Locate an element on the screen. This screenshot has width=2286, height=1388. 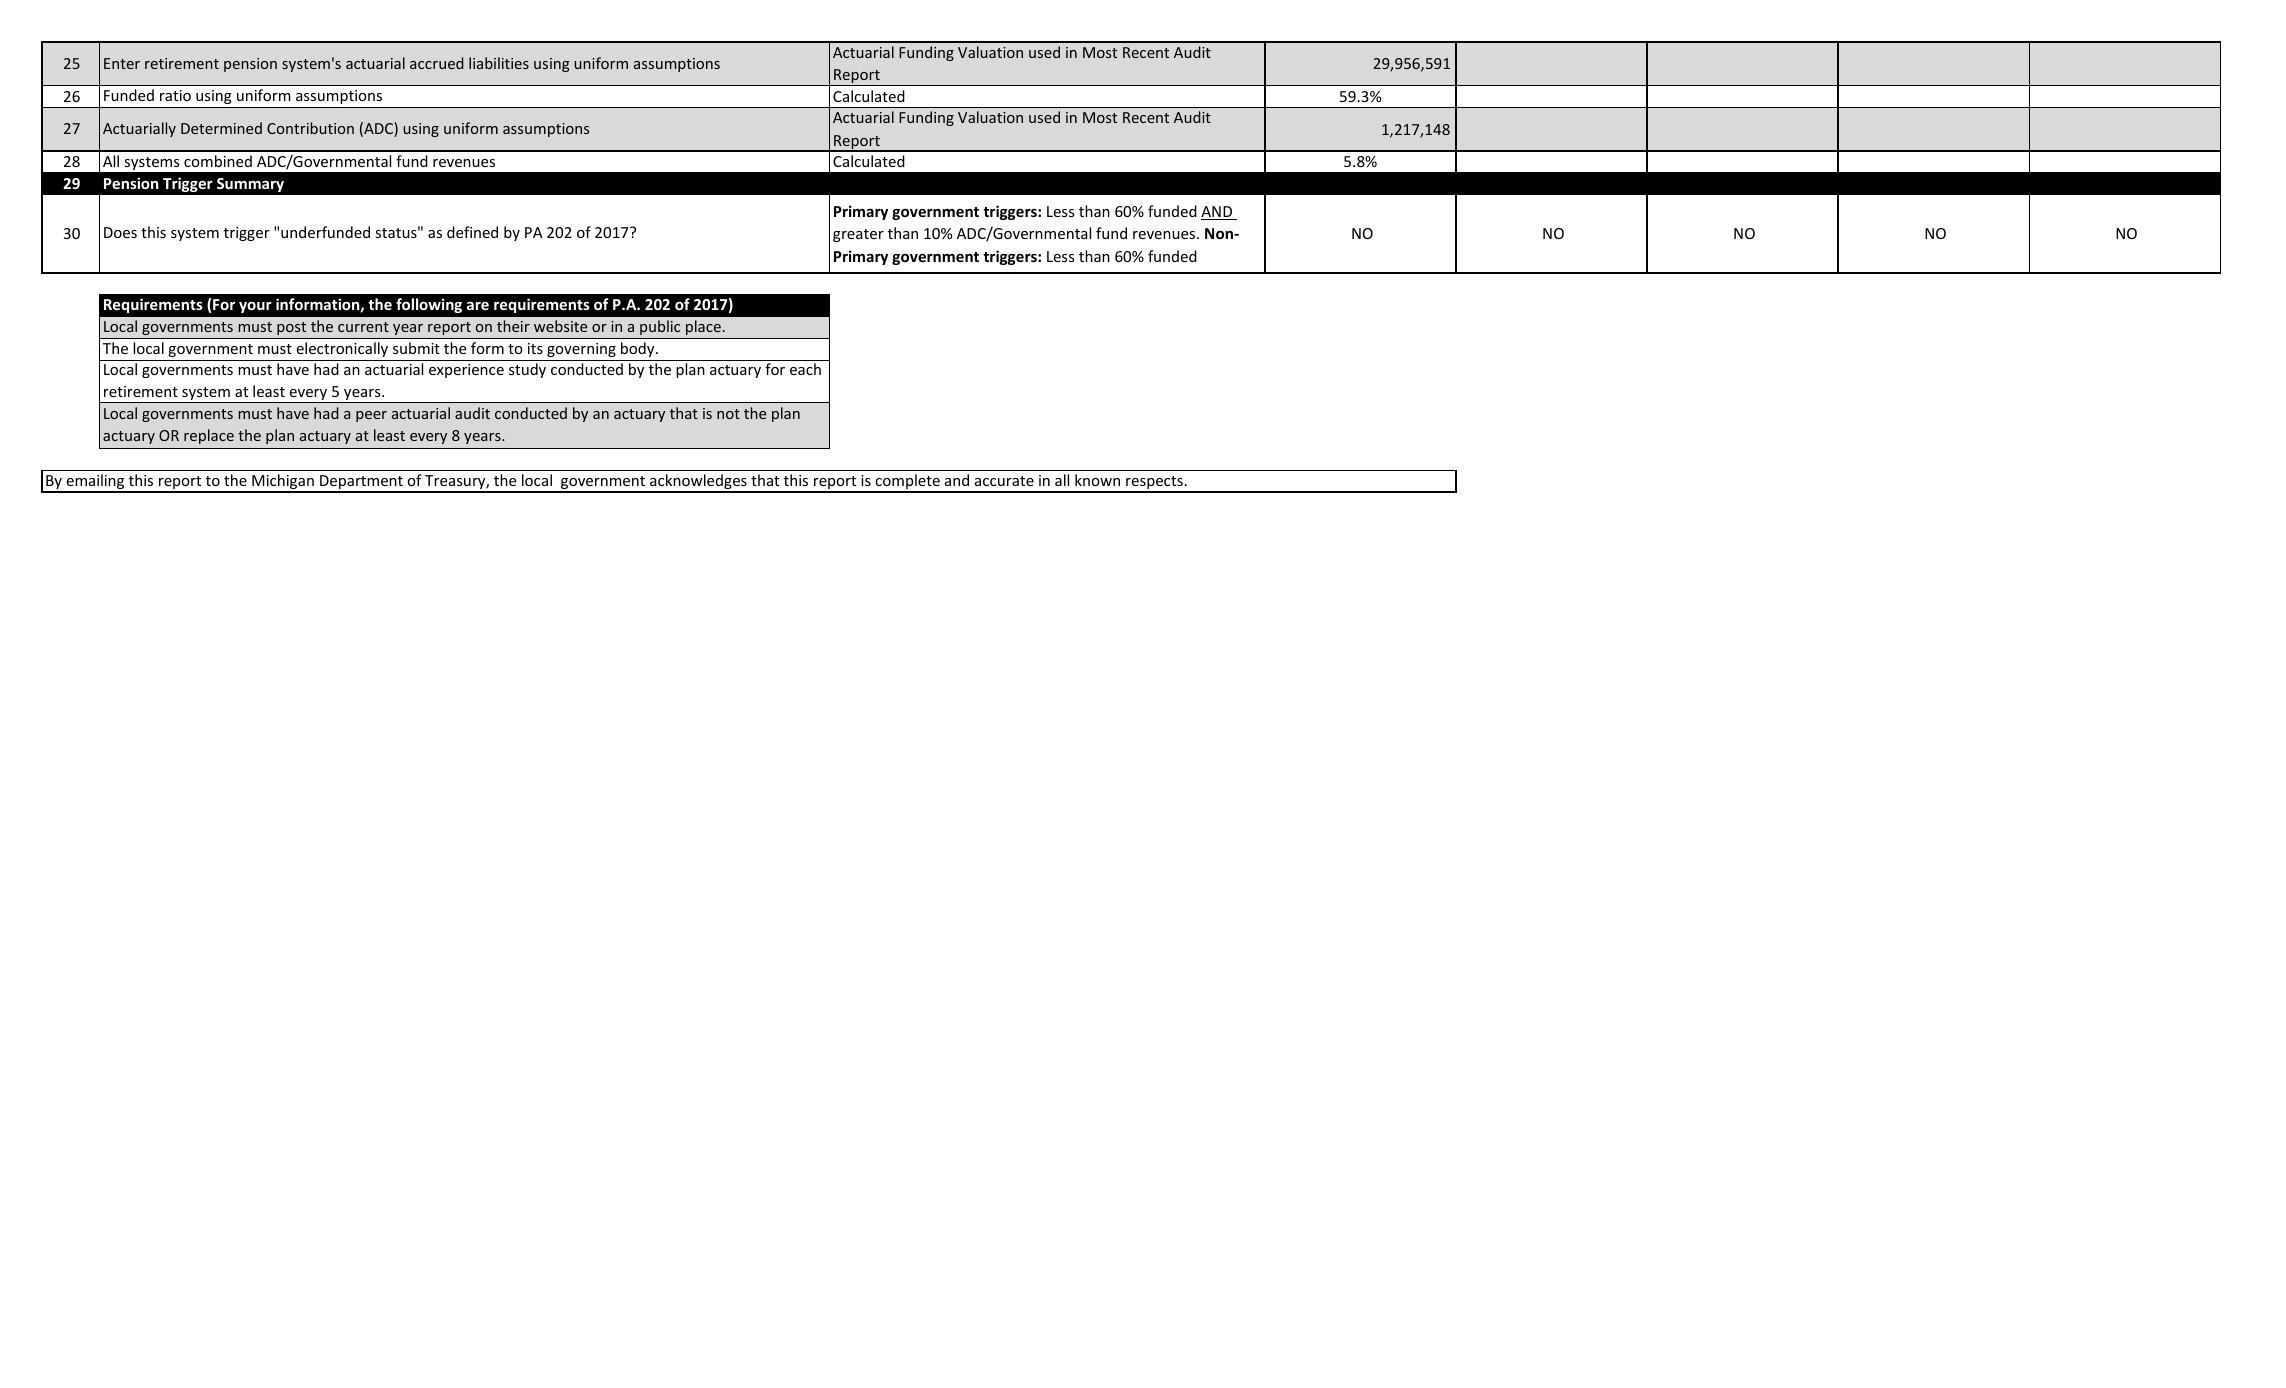
not is located at coordinates (728, 414).
